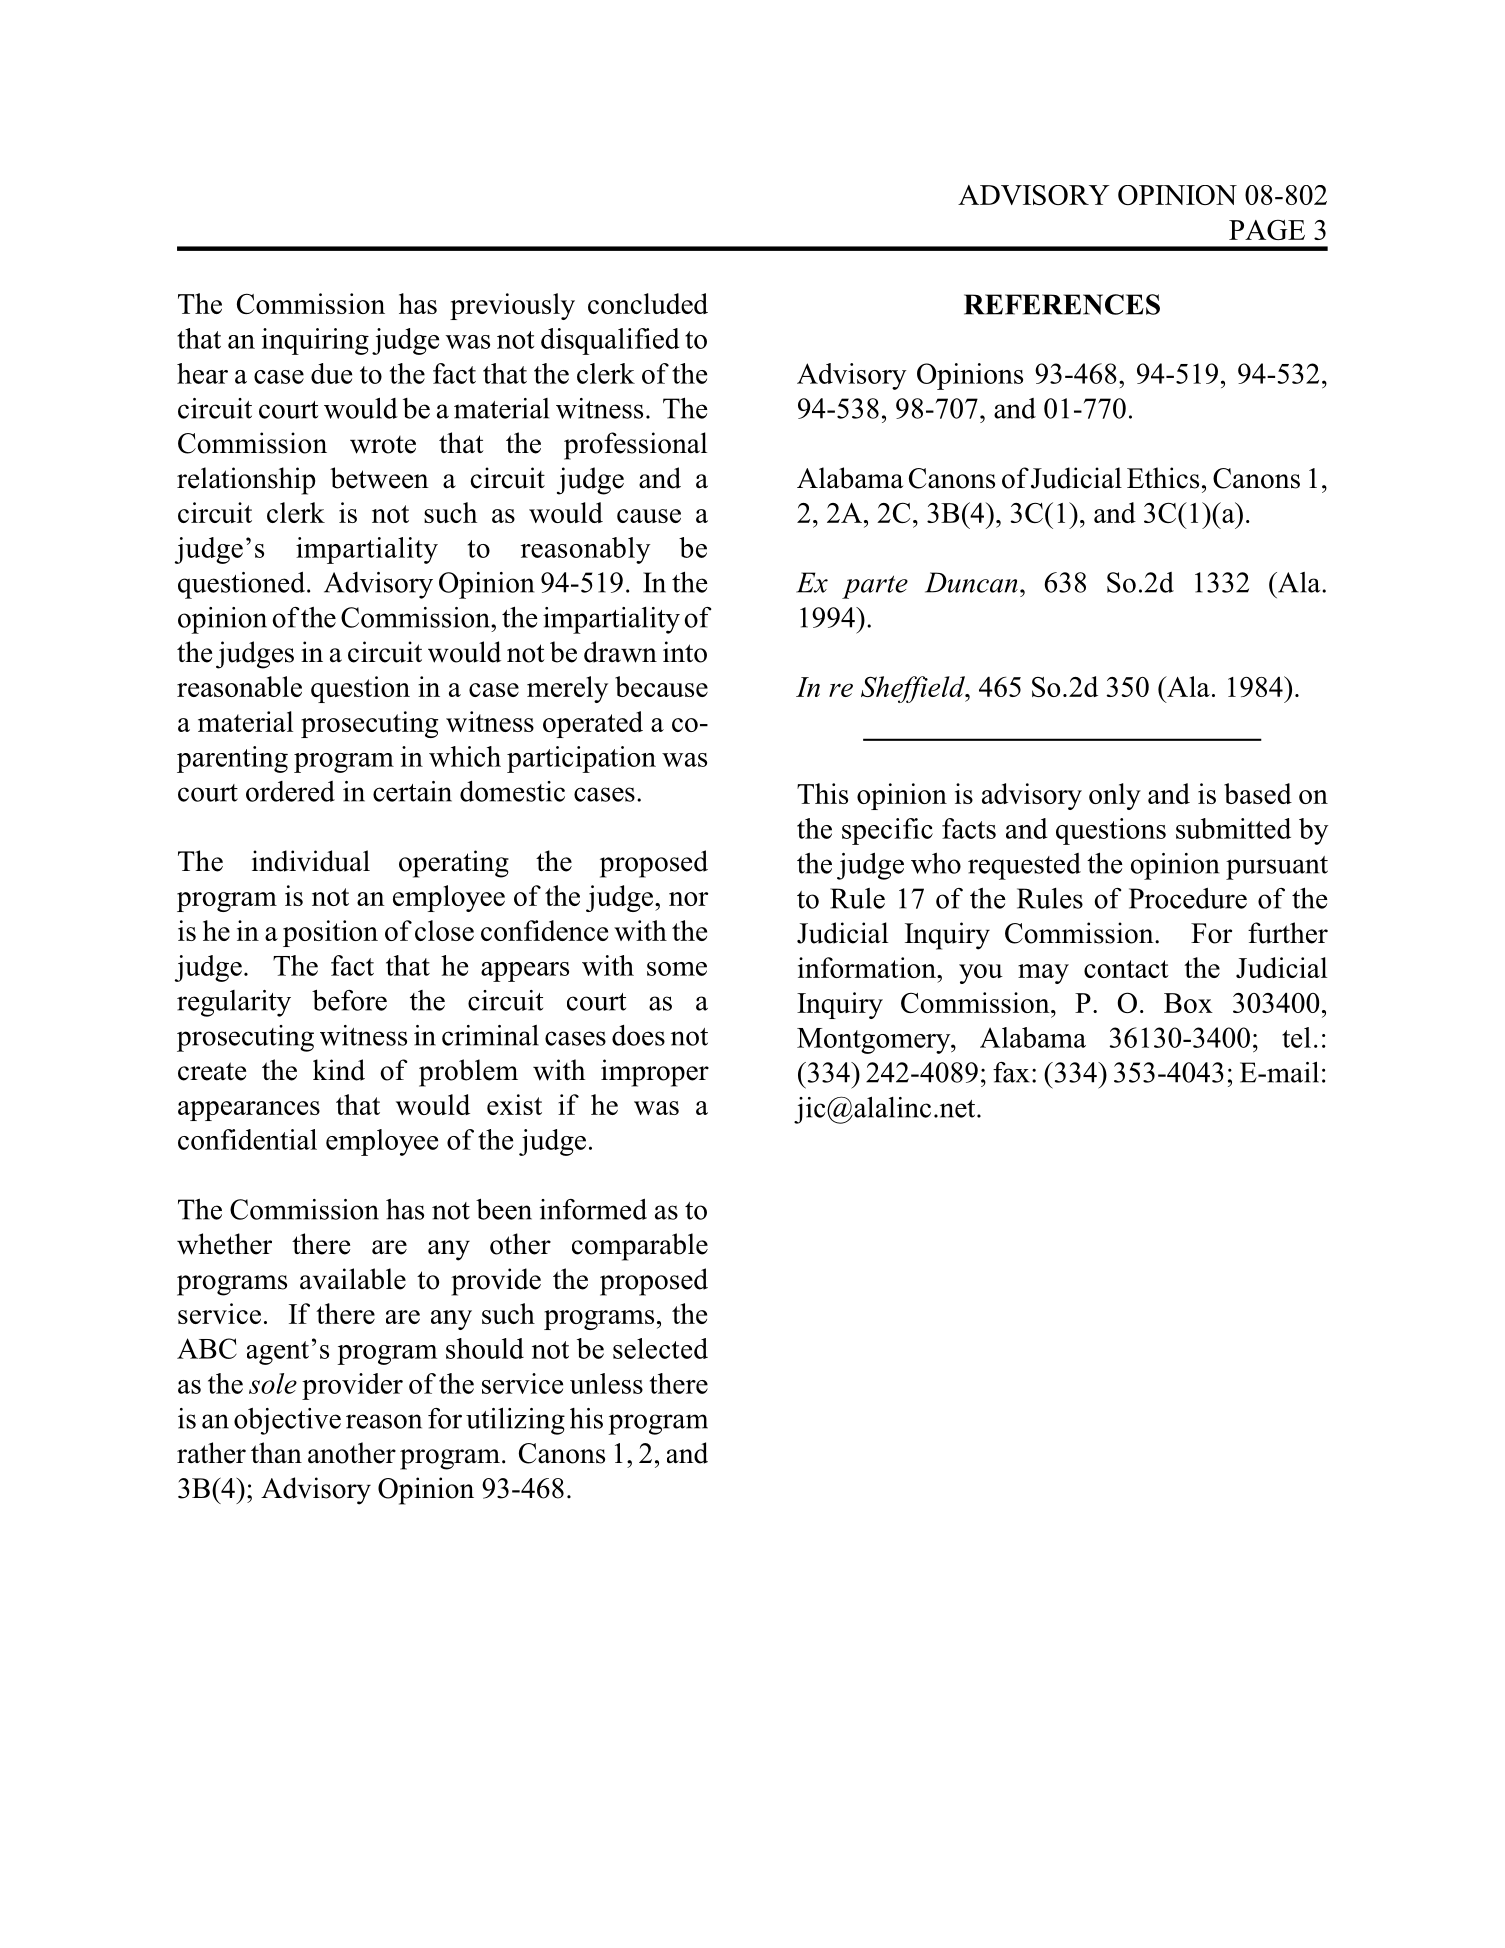 The image size is (1505, 1948). What do you see at coordinates (290, 791) in the document?
I see `ordered` at bounding box center [290, 791].
